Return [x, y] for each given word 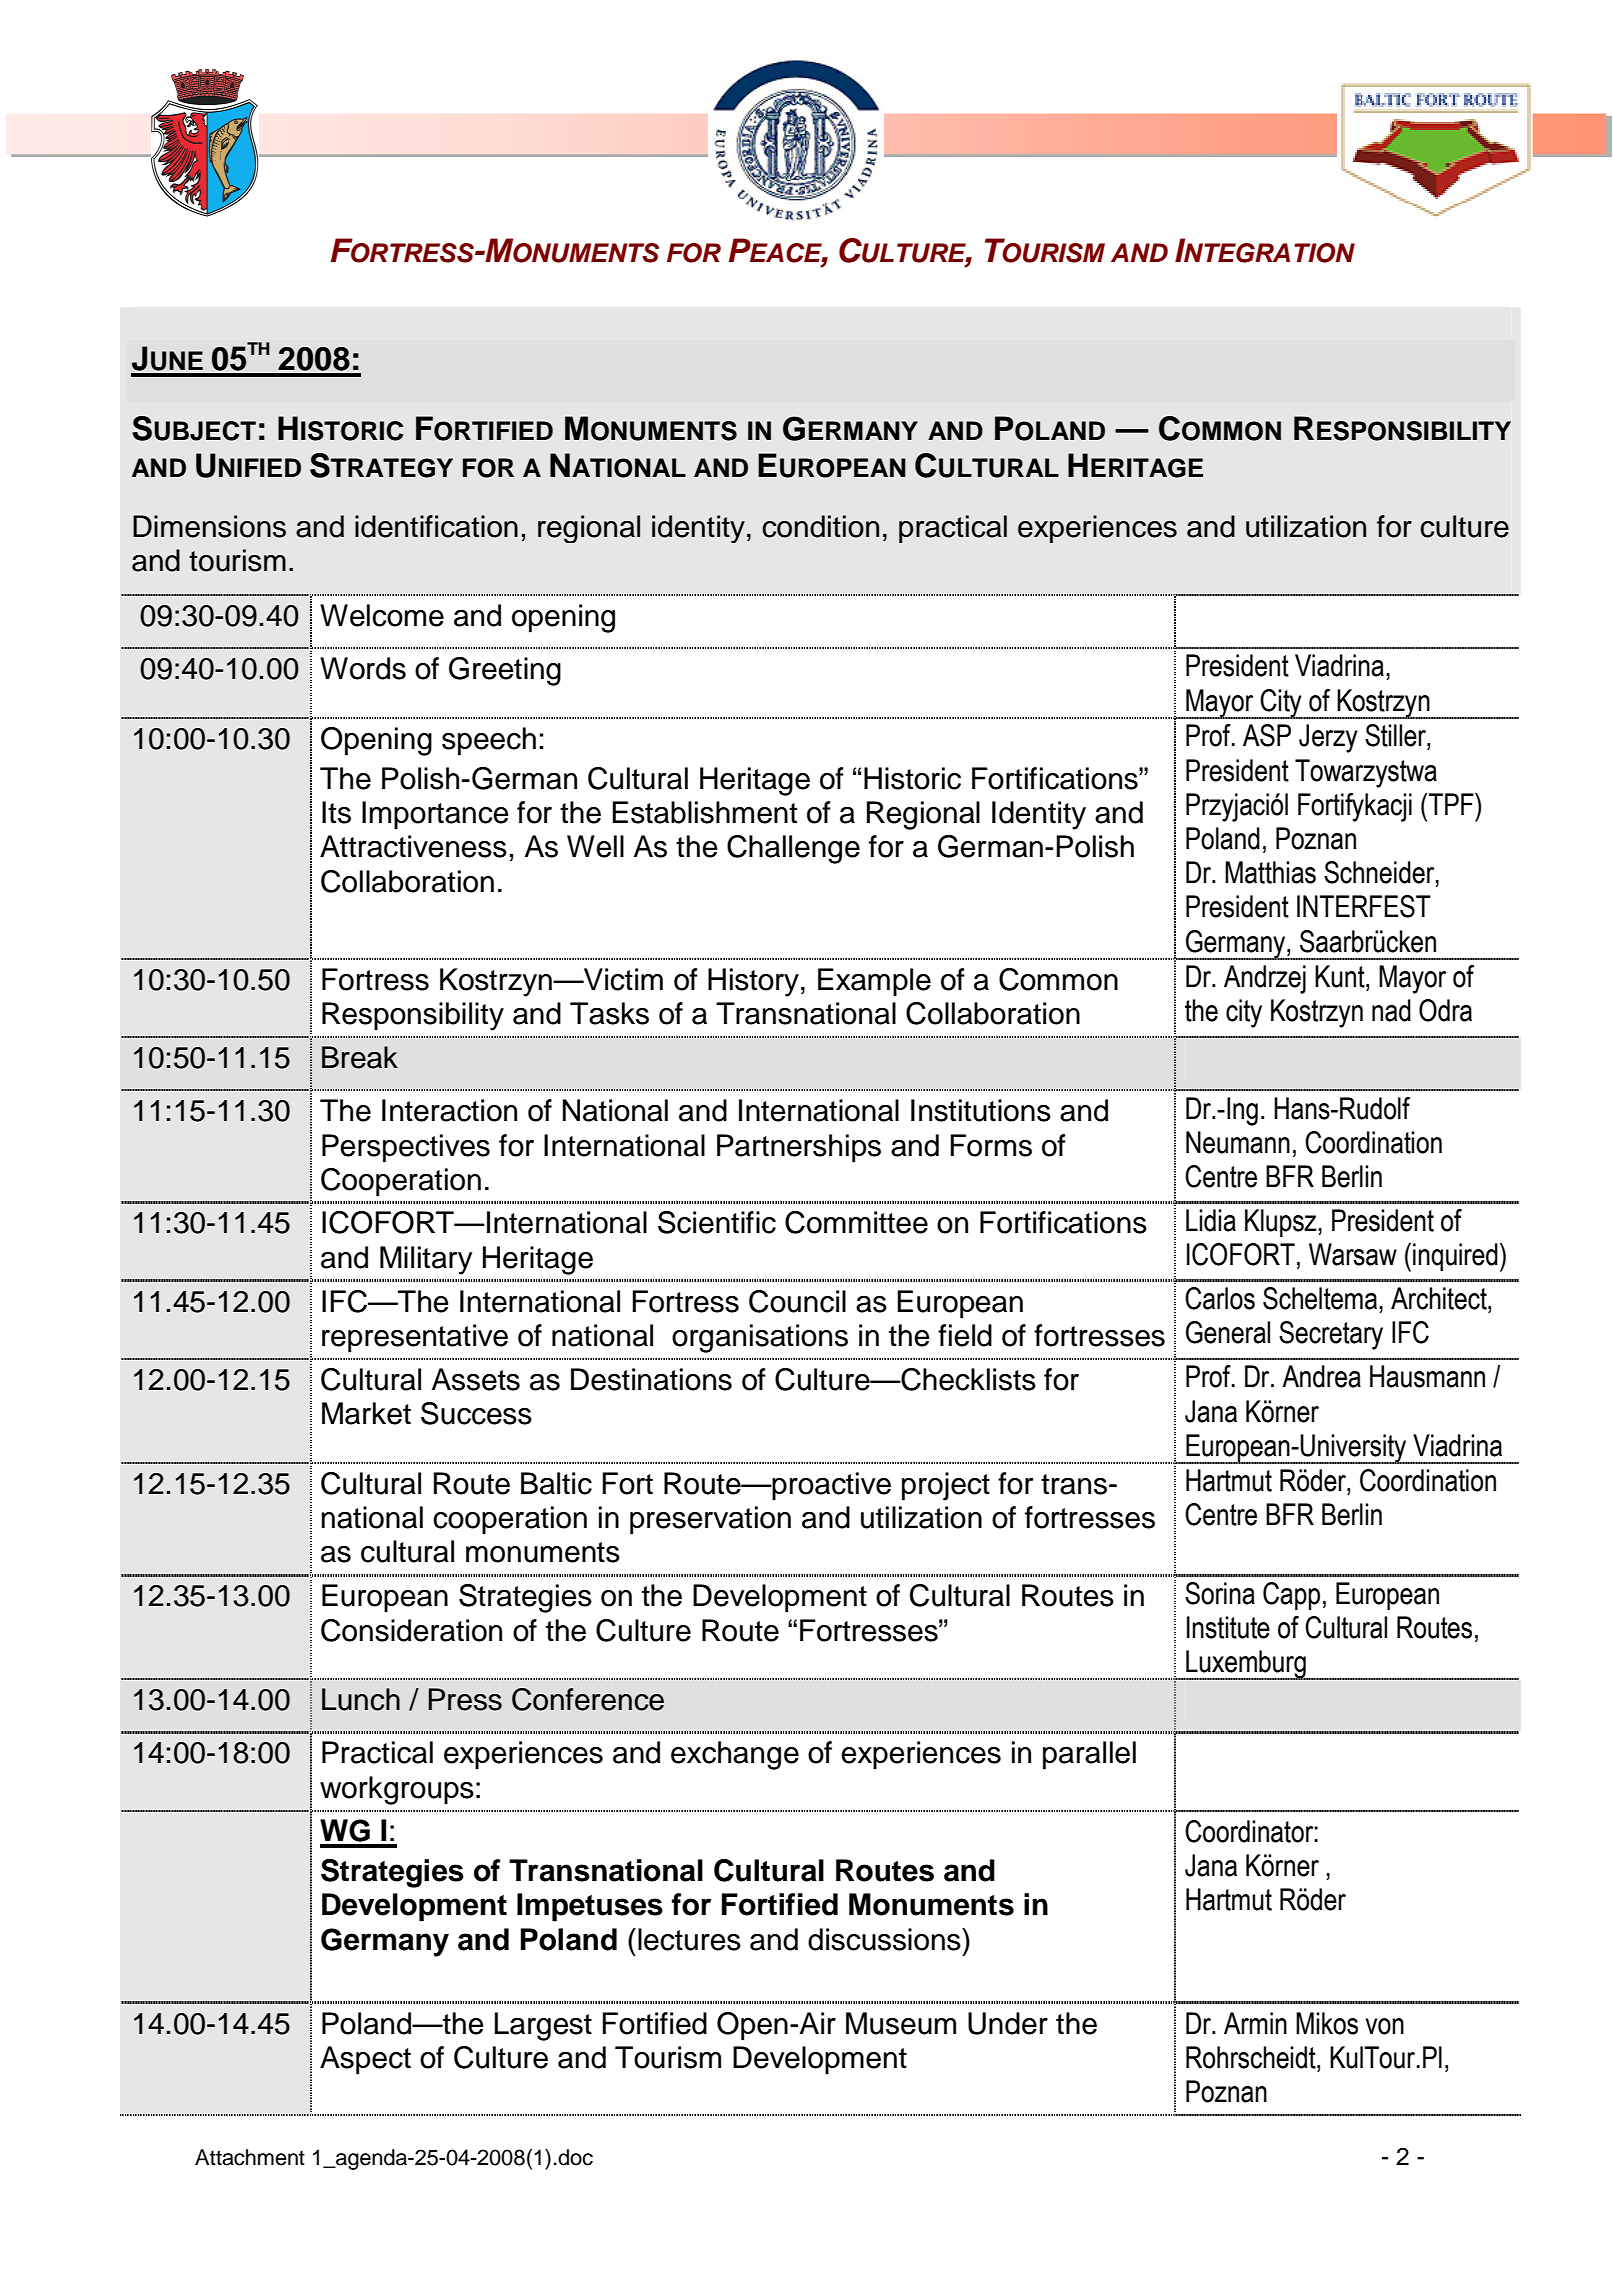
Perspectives [406, 1148]
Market [366, 1413]
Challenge [793, 849]
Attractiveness [413, 846]
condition [820, 526]
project [946, 1486]
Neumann [1238, 1142]
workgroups [397, 1790]
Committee [856, 1222]
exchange [735, 1755]
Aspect [365, 2060]
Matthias [1270, 872]
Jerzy [1328, 738]
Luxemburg [1246, 1665]
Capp [1291, 1596]
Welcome [382, 615]
